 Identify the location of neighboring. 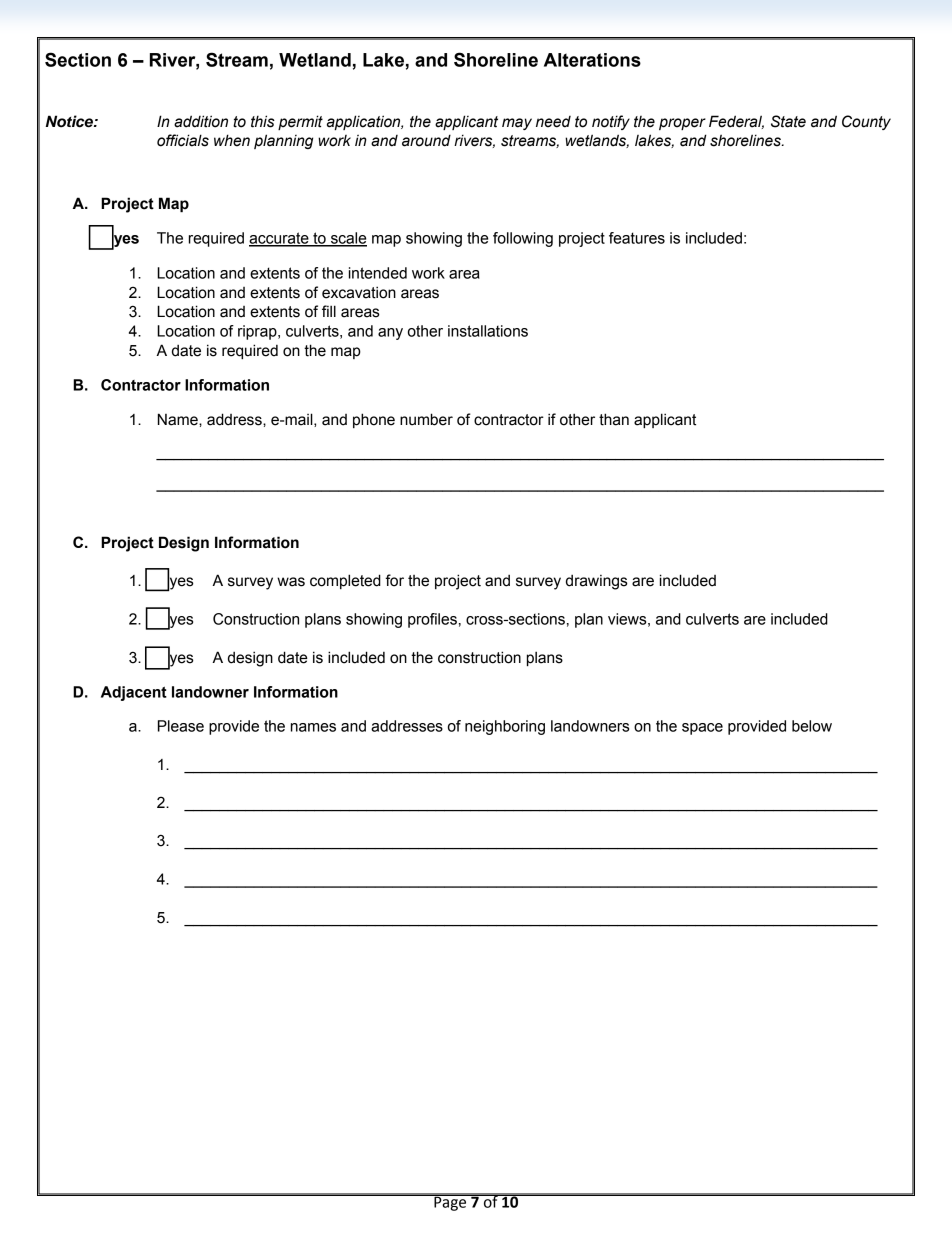
(505, 727).
